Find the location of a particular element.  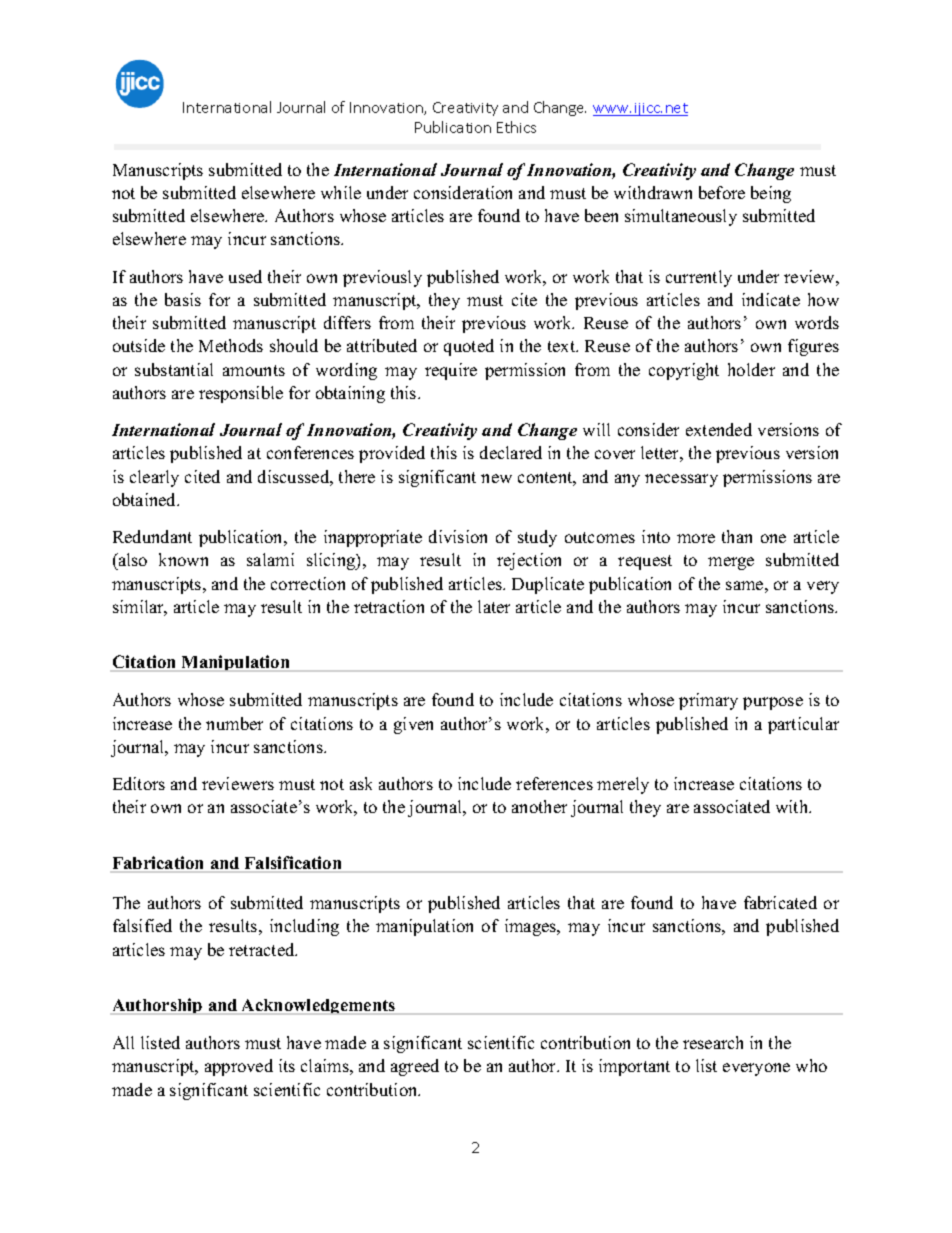

require is located at coordinates (451, 371).
